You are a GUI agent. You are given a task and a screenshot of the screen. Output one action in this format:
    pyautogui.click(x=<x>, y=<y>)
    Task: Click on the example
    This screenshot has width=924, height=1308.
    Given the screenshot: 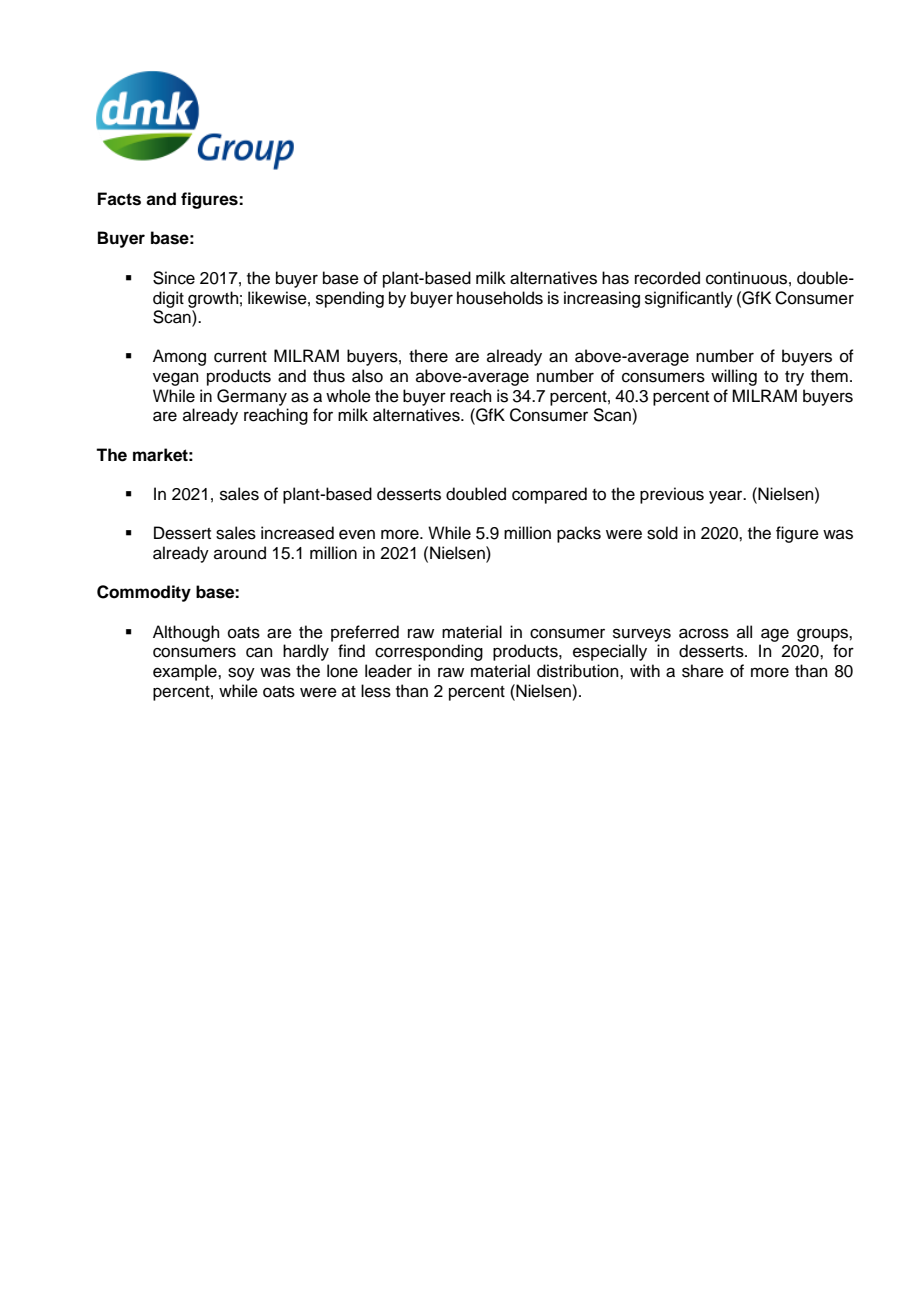 What is the action you would take?
    pyautogui.click(x=186, y=672)
